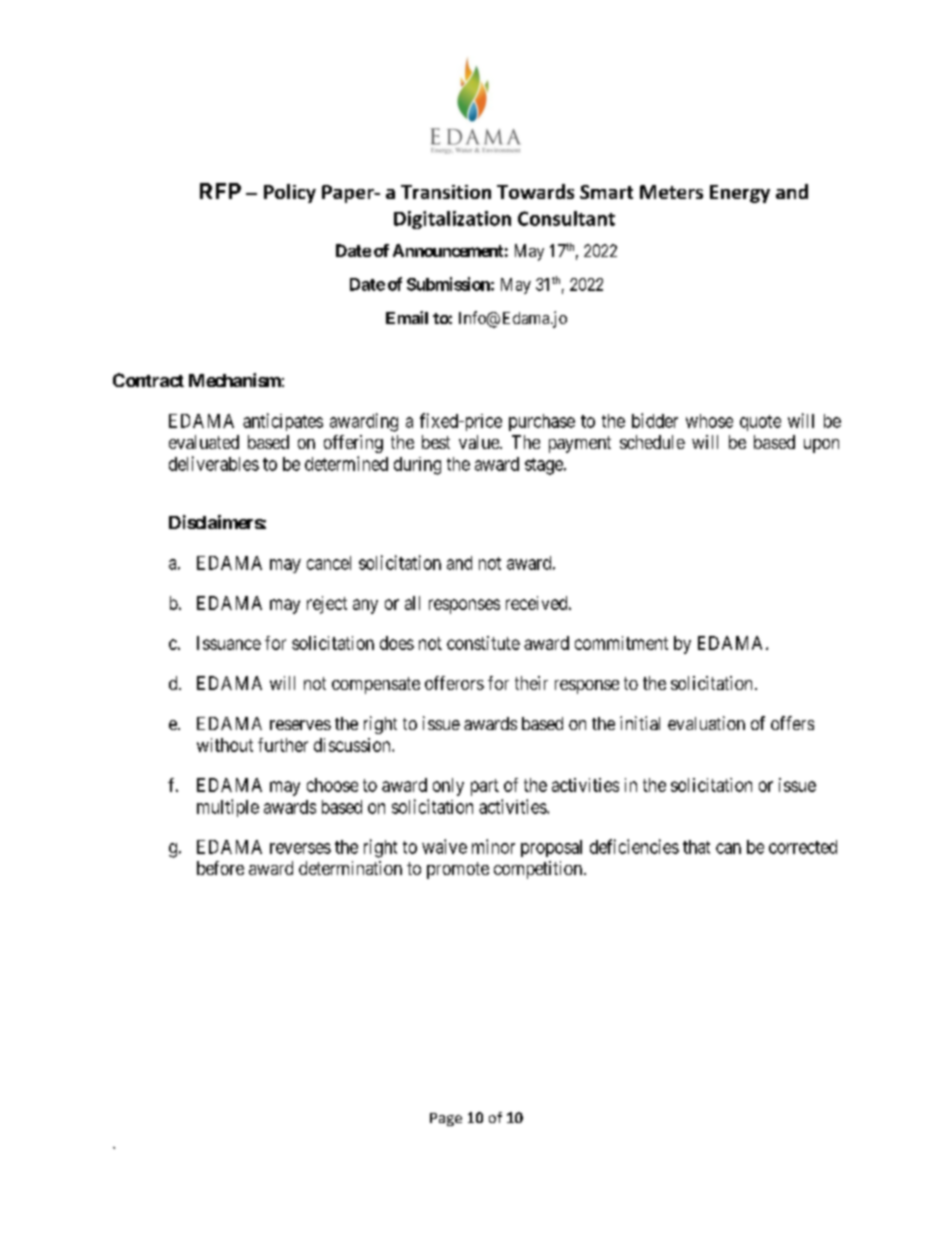  Describe the element at coordinates (446, 1119) in the image. I see `Page` at that location.
